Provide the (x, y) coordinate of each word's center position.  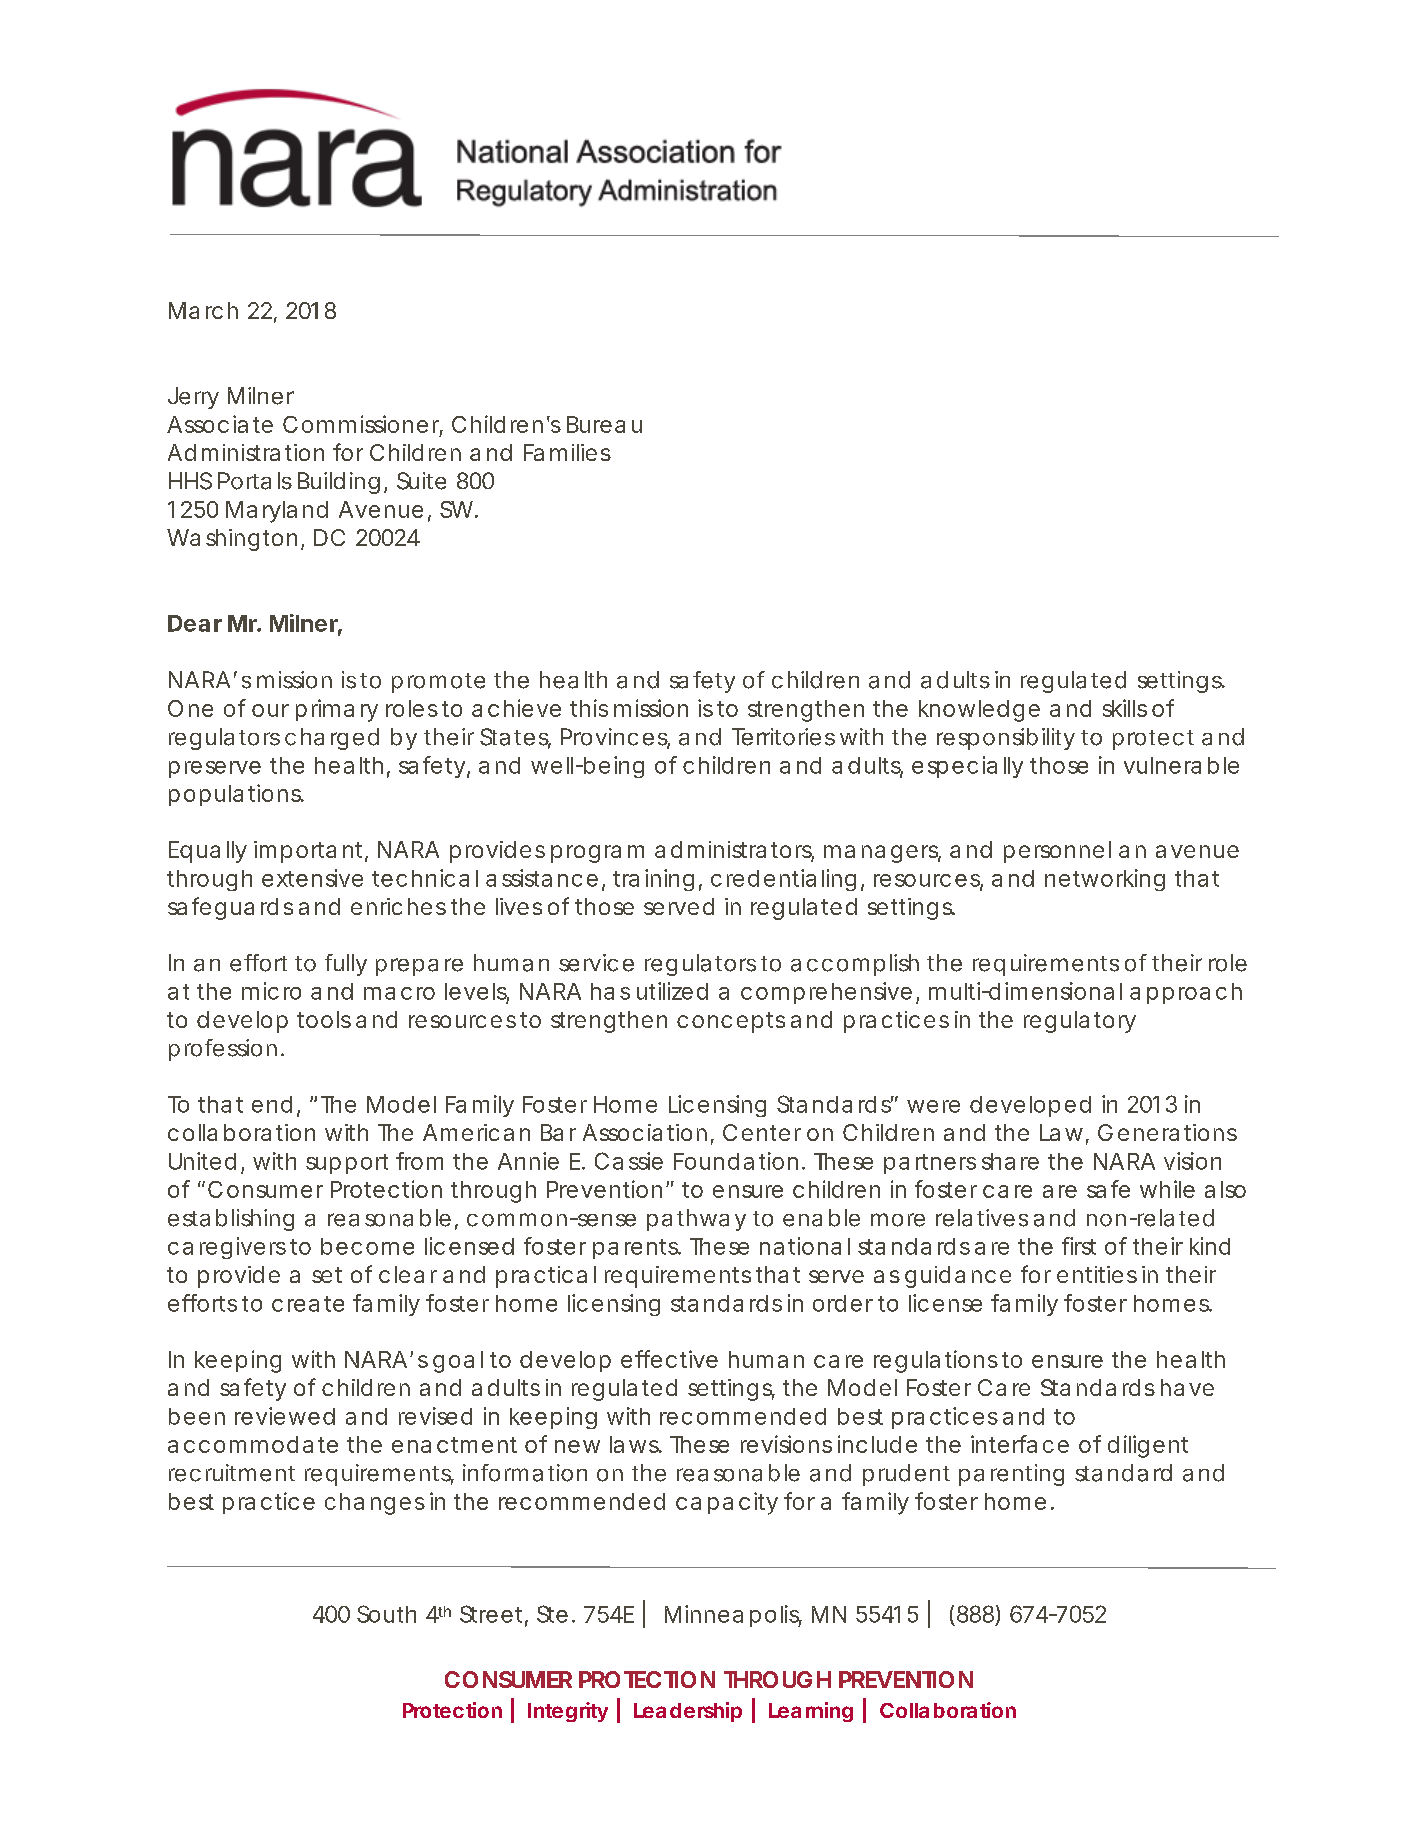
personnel (1057, 852)
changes (375, 1504)
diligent (1148, 1446)
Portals (255, 481)
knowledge (979, 711)
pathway (696, 1220)
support (347, 1164)
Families (567, 452)
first (1079, 1246)
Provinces (614, 738)
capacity (726, 1503)
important (308, 852)
